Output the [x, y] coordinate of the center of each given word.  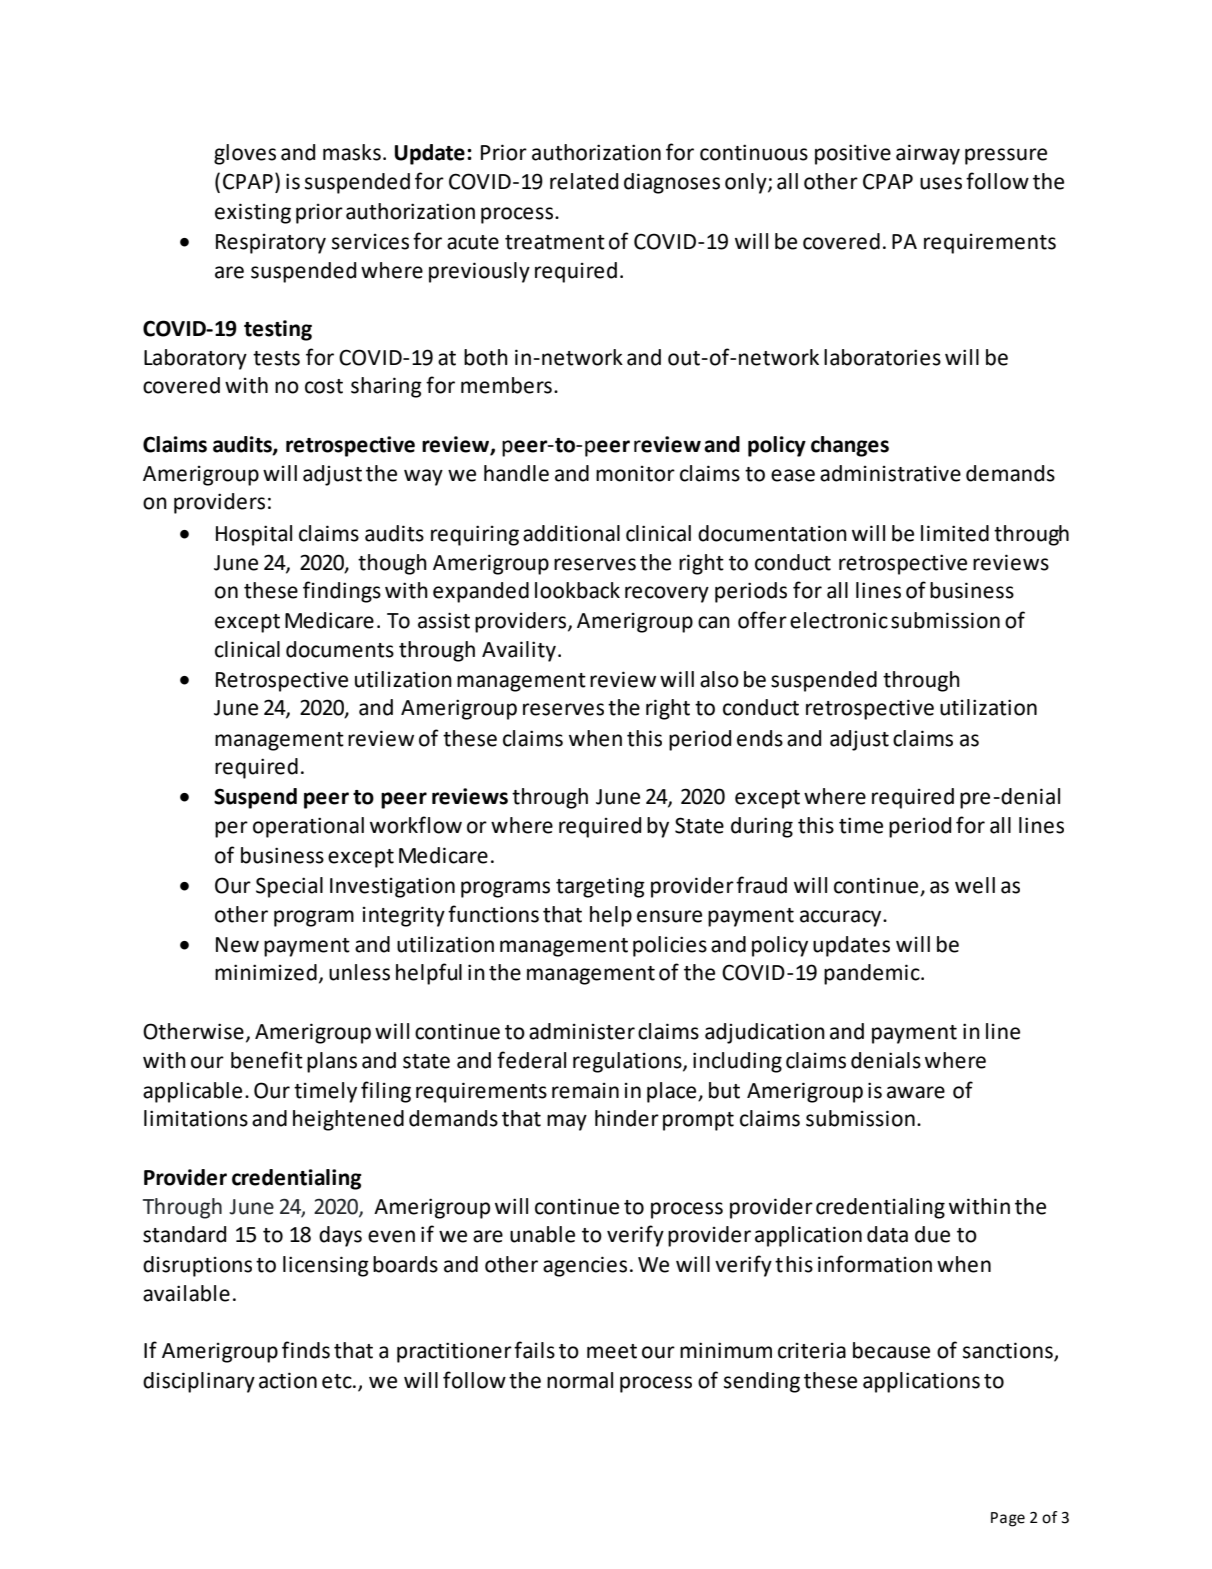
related [584, 181]
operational [308, 827]
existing [253, 213]
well [975, 885]
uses [941, 183]
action [288, 1380]
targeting [600, 887]
